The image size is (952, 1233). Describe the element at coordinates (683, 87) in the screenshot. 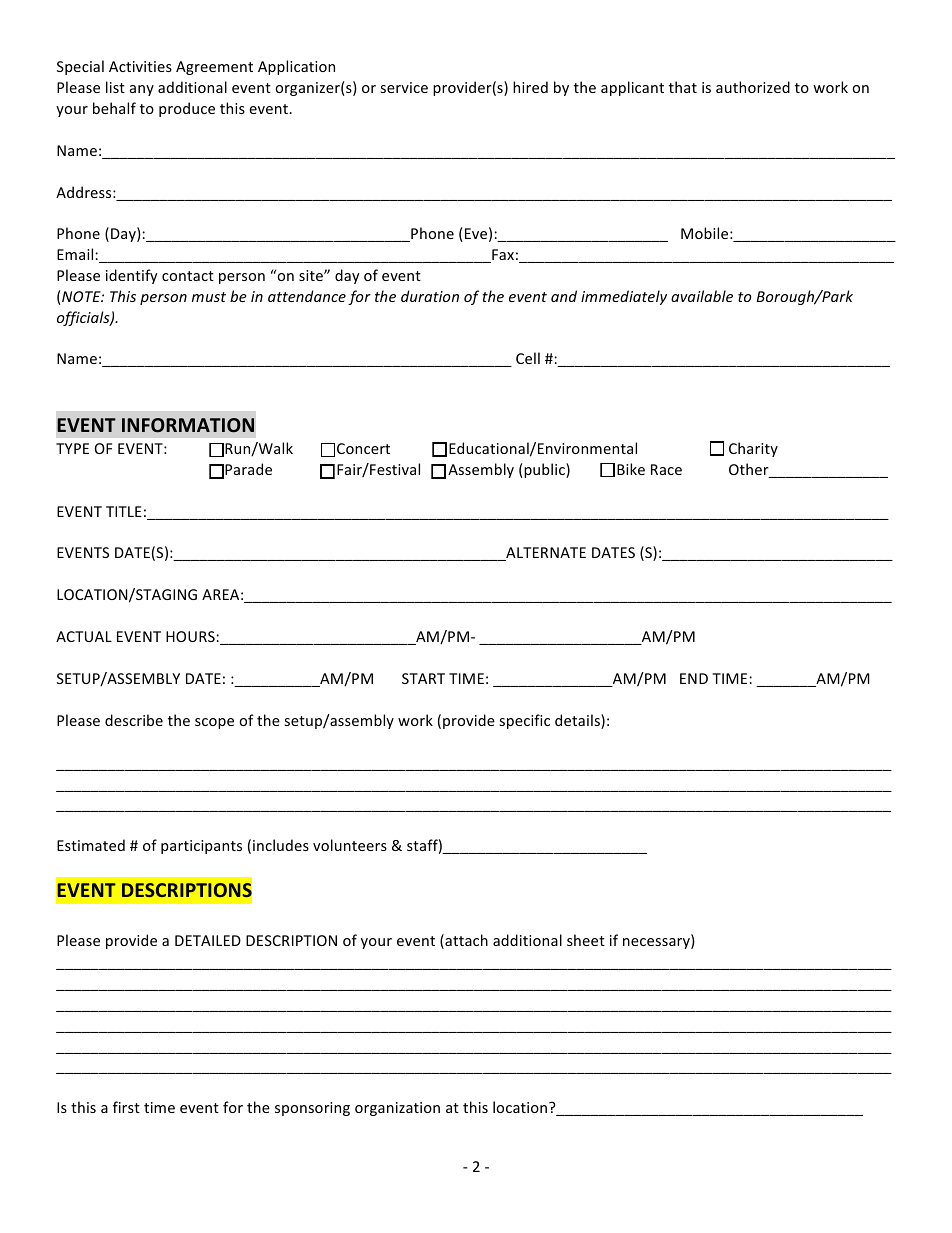

I see `that` at that location.
